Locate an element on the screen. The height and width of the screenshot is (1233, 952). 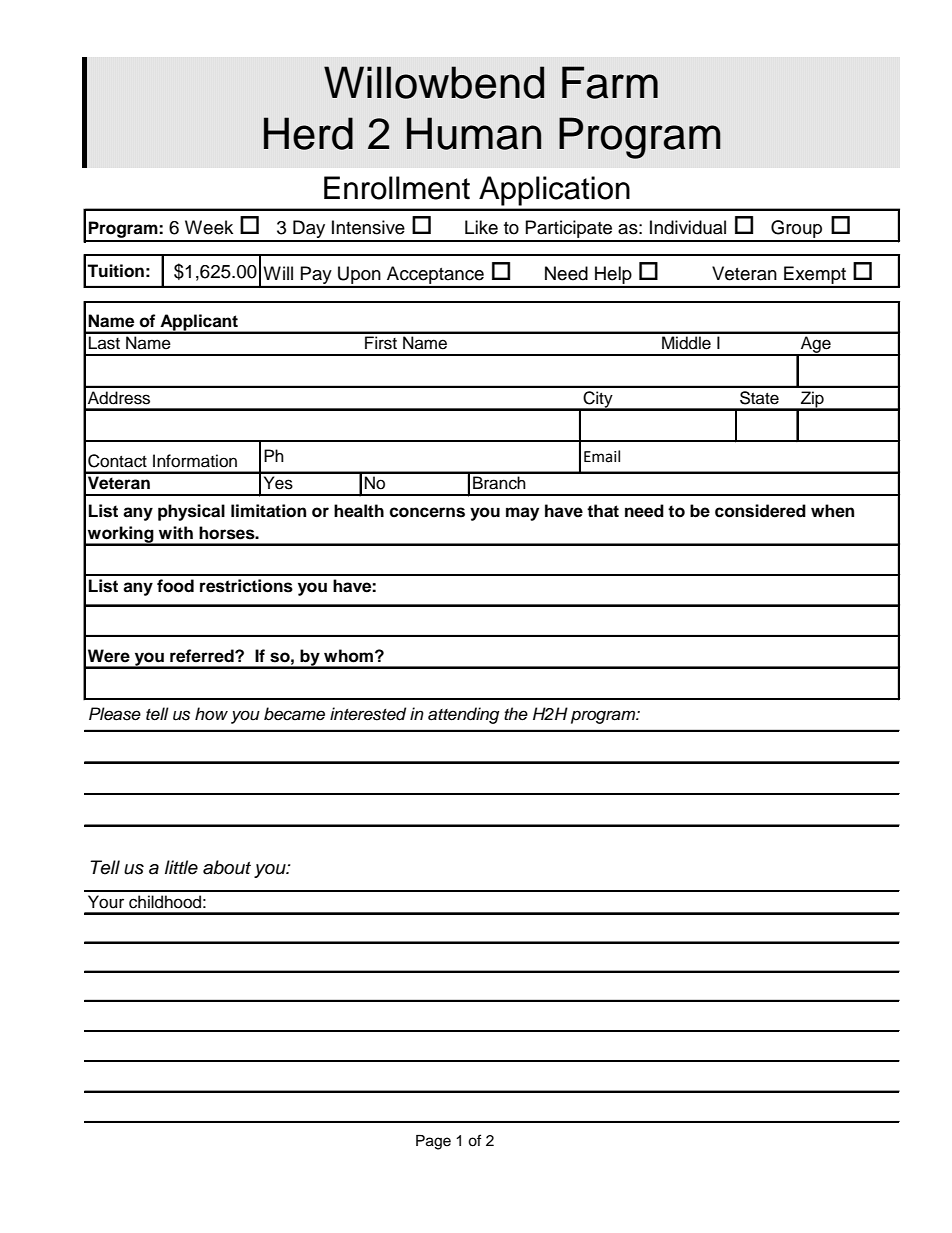
Information is located at coordinates (195, 461).
